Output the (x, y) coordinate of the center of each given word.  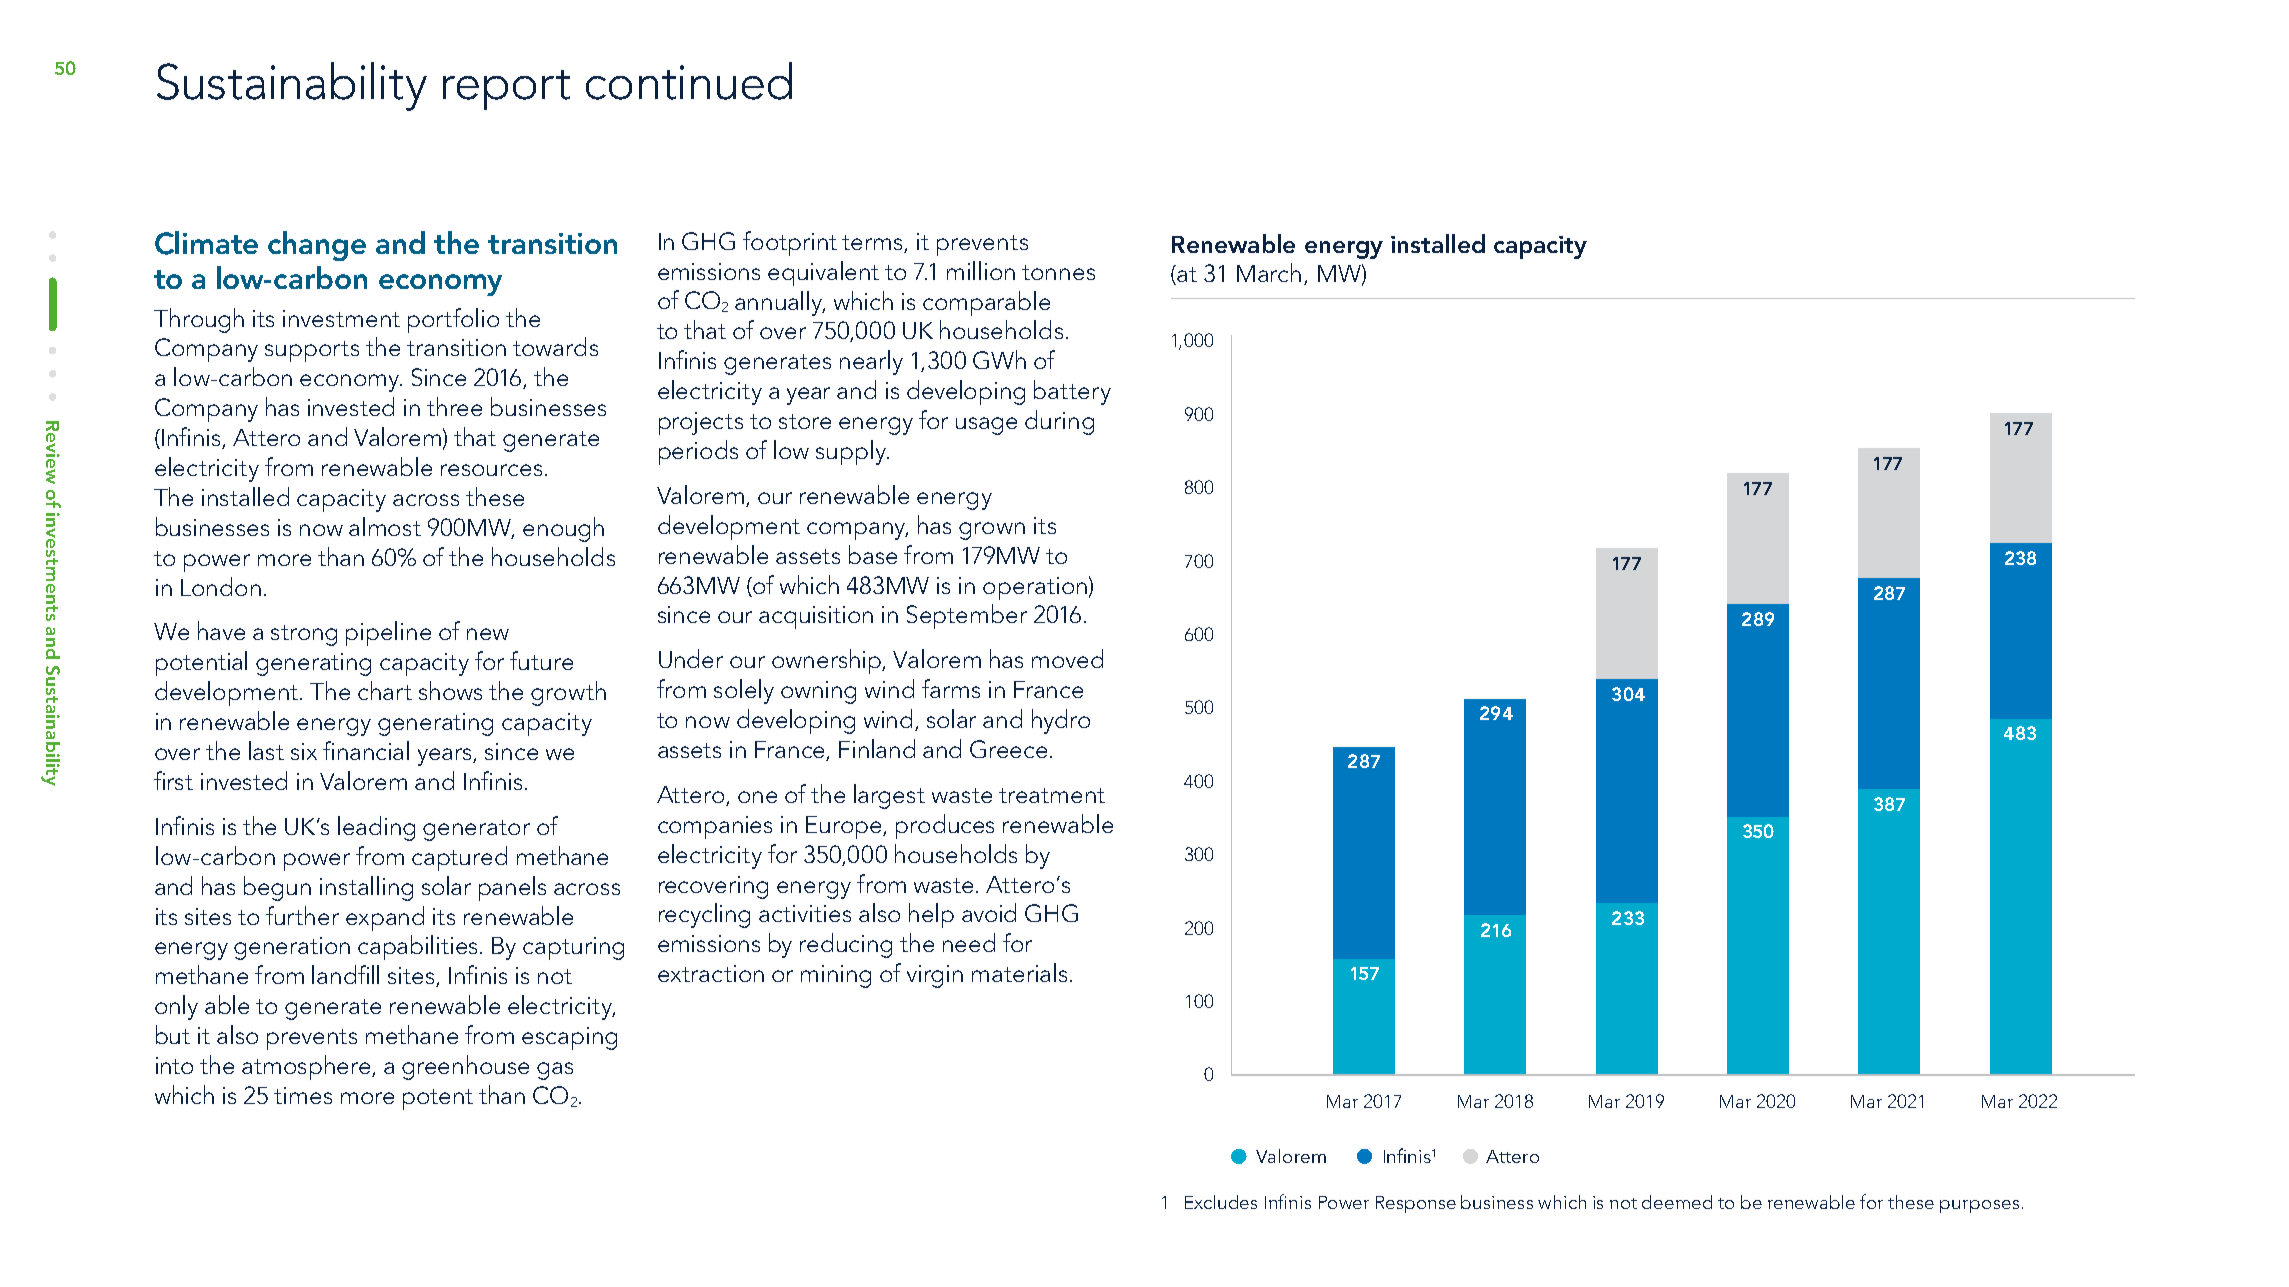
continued (689, 81)
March (1269, 272)
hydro (1061, 721)
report (506, 90)
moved (1067, 658)
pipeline (388, 633)
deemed (1677, 1202)
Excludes (1221, 1202)
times (303, 1095)
